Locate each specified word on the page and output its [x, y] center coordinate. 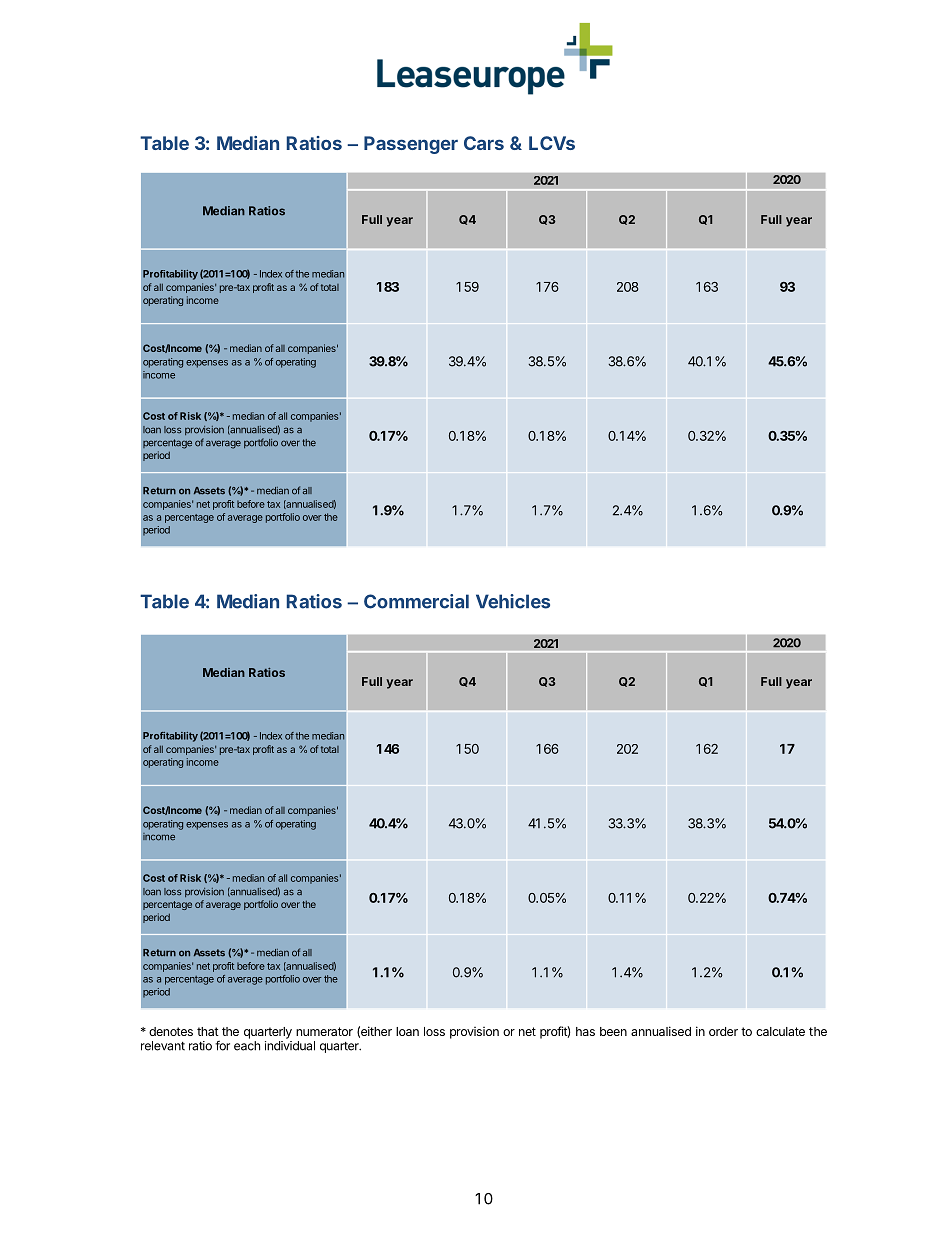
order [723, 1031]
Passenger [411, 145]
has [585, 1031]
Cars [484, 143]
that [208, 1031]
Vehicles [513, 601]
